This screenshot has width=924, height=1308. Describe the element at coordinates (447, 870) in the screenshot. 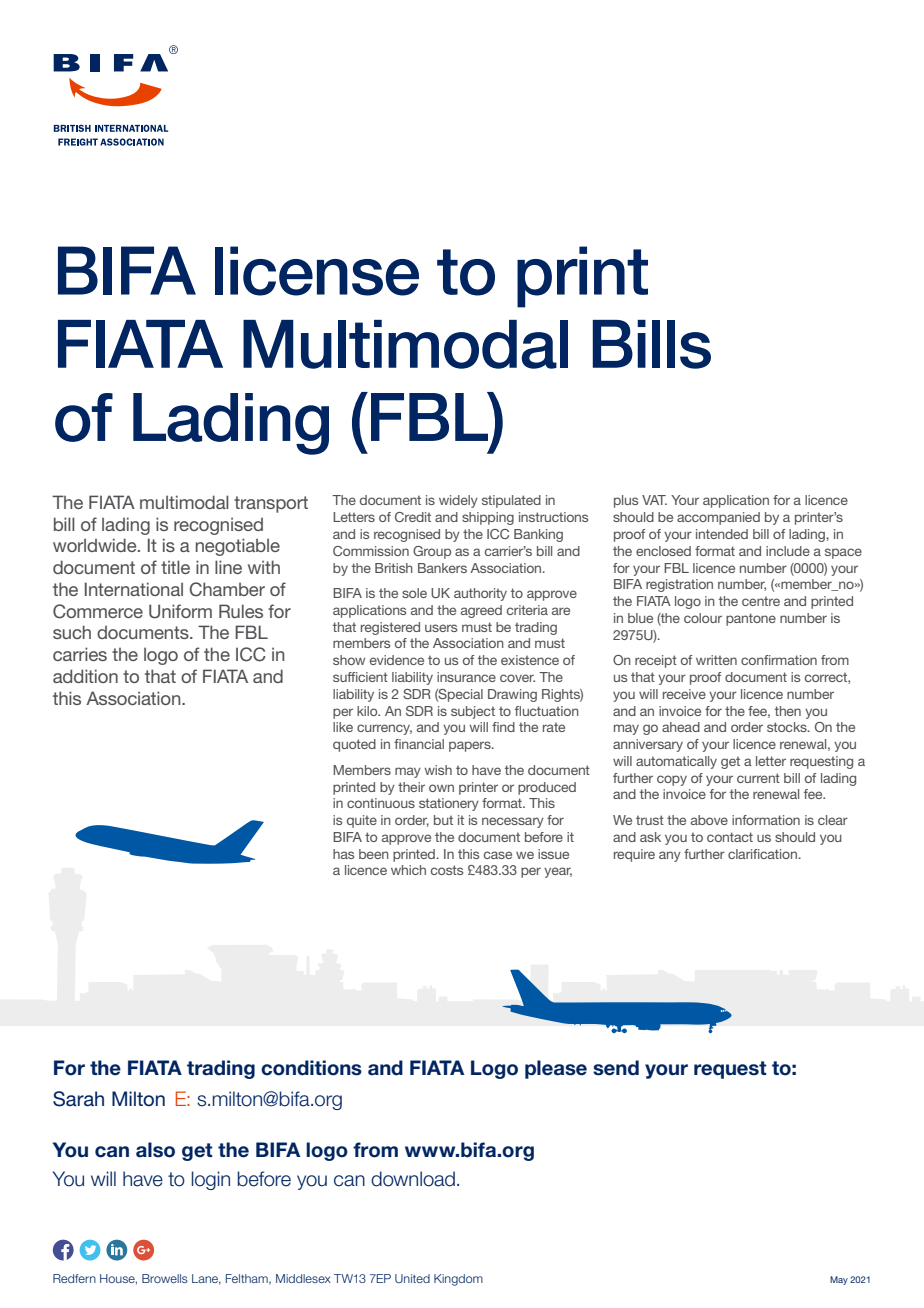

I see `costs` at that location.
